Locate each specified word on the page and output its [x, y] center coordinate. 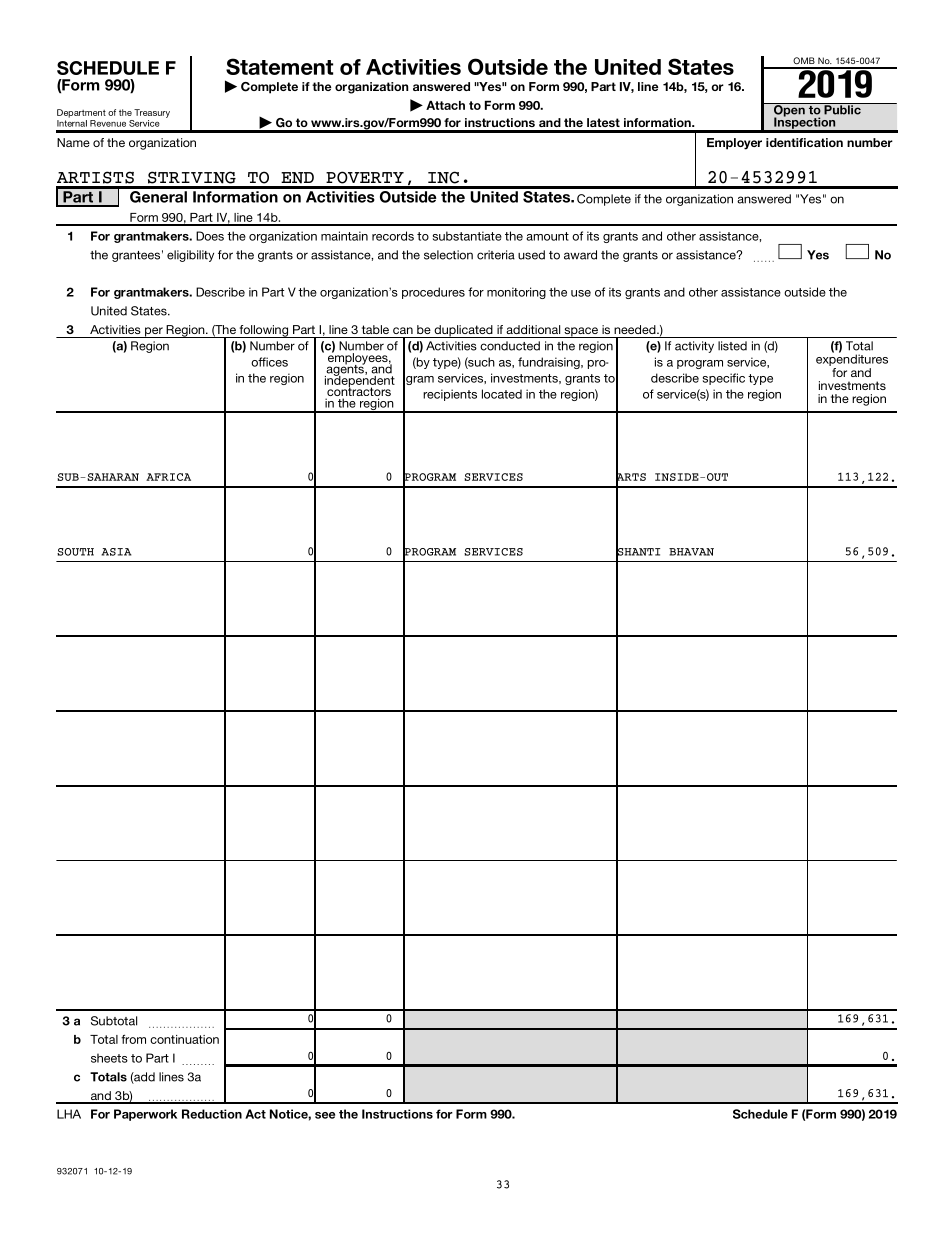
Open [789, 111]
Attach [445, 105]
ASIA [116, 552]
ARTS [631, 477]
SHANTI [638, 551]
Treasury [152, 113]
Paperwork [145, 1115]
